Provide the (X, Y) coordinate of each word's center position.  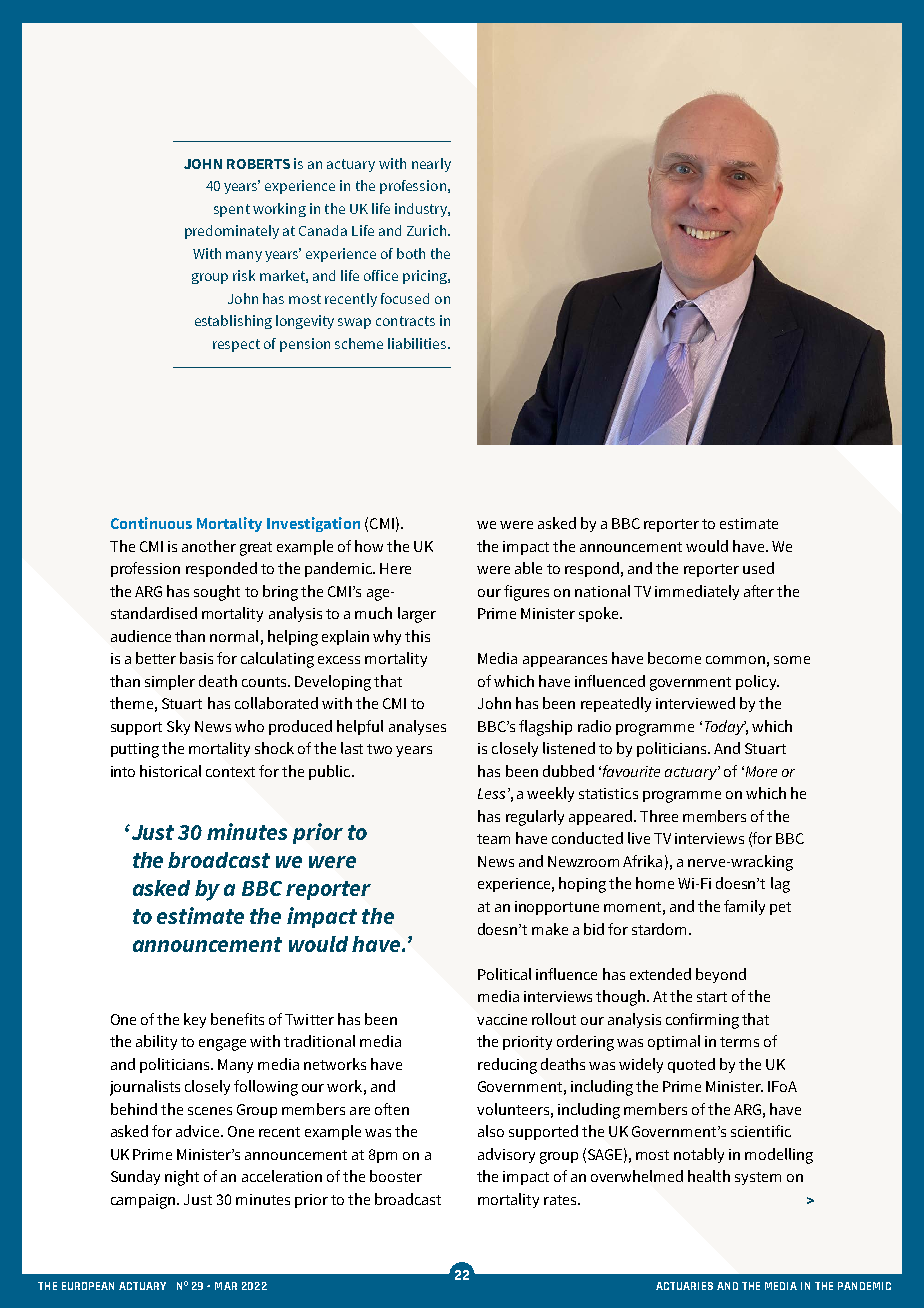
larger (417, 615)
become (674, 658)
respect (236, 345)
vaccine (502, 1019)
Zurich (426, 230)
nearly (431, 165)
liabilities (418, 343)
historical (170, 771)
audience (141, 636)
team (493, 839)
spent (232, 210)
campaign (144, 1201)
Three (659, 816)
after (759, 591)
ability (156, 1042)
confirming (702, 1021)
